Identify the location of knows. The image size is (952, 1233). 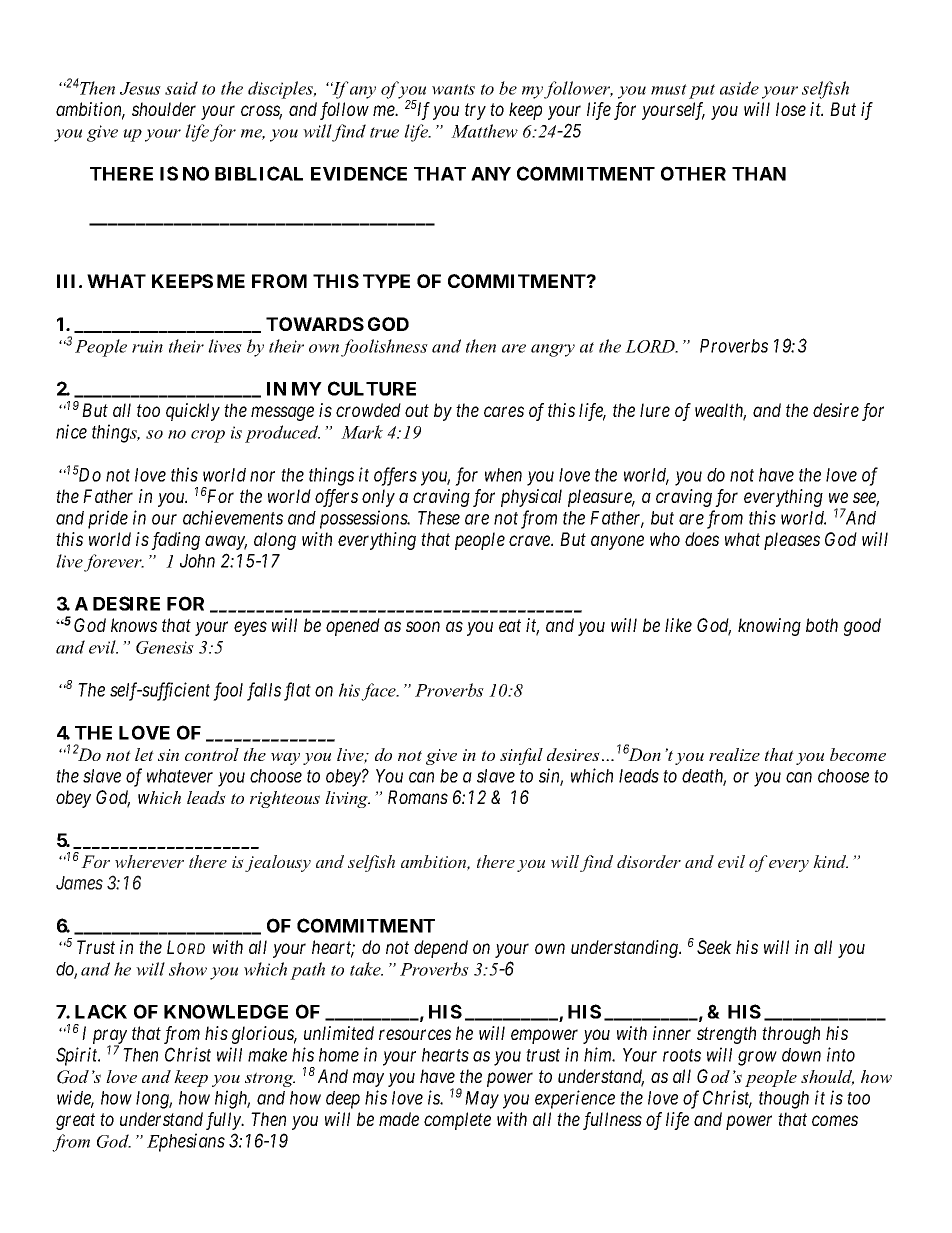
(134, 625).
